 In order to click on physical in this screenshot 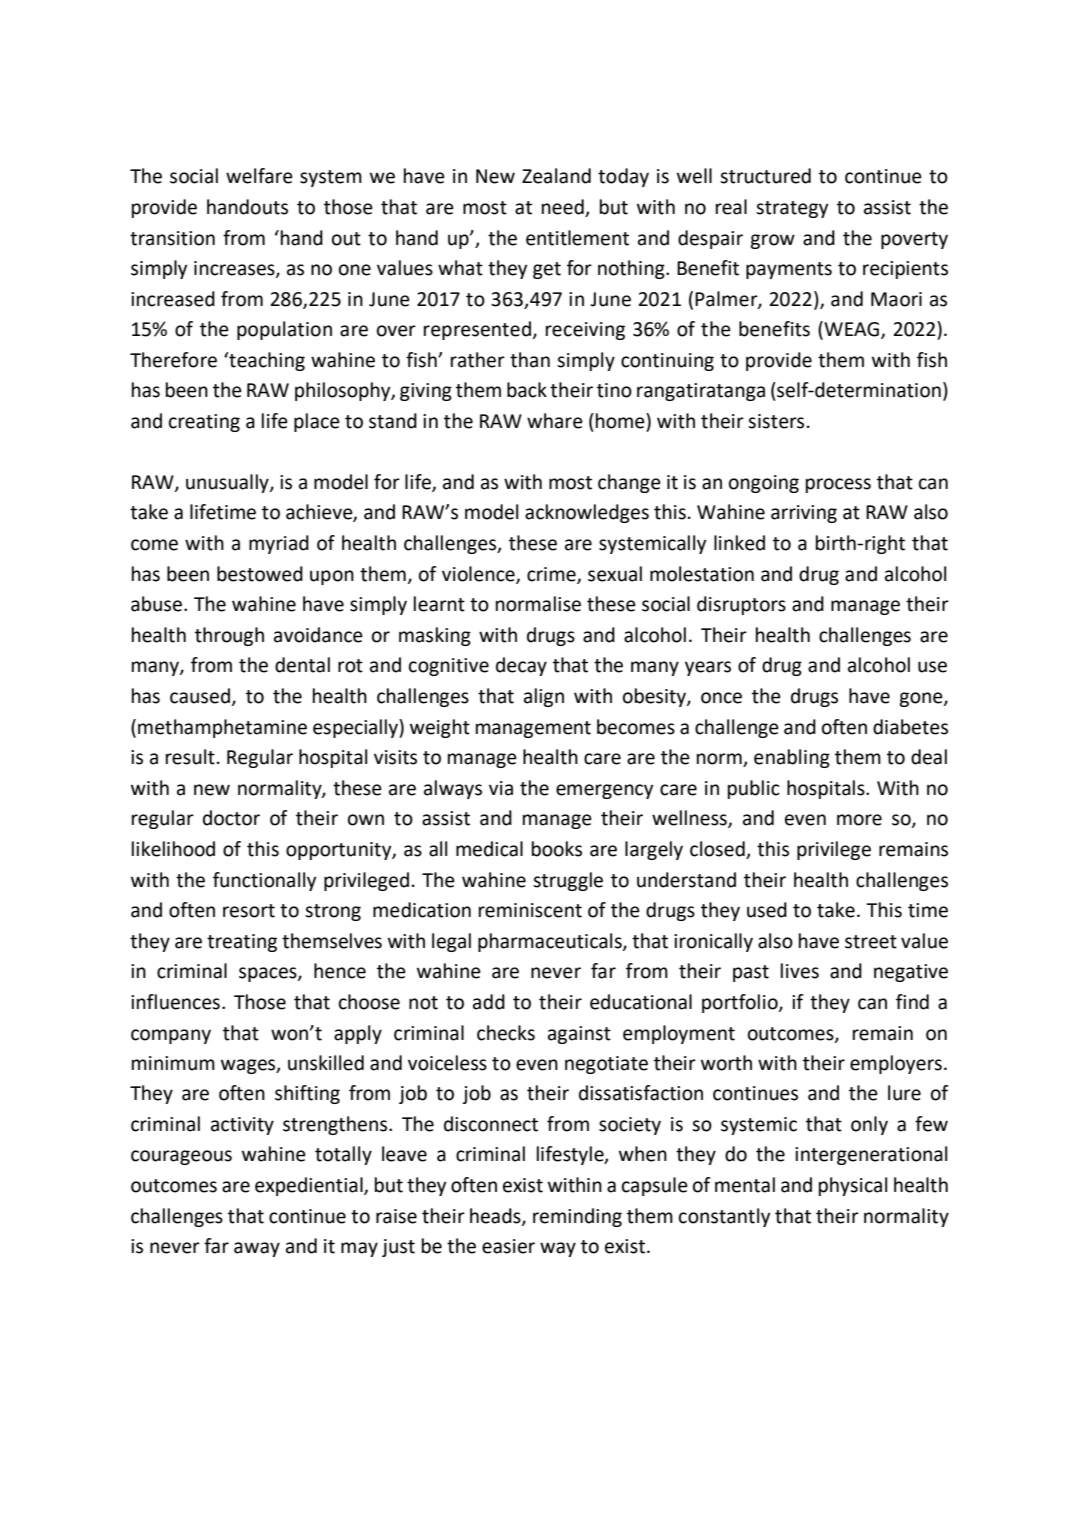, I will do `click(853, 1186)`.
